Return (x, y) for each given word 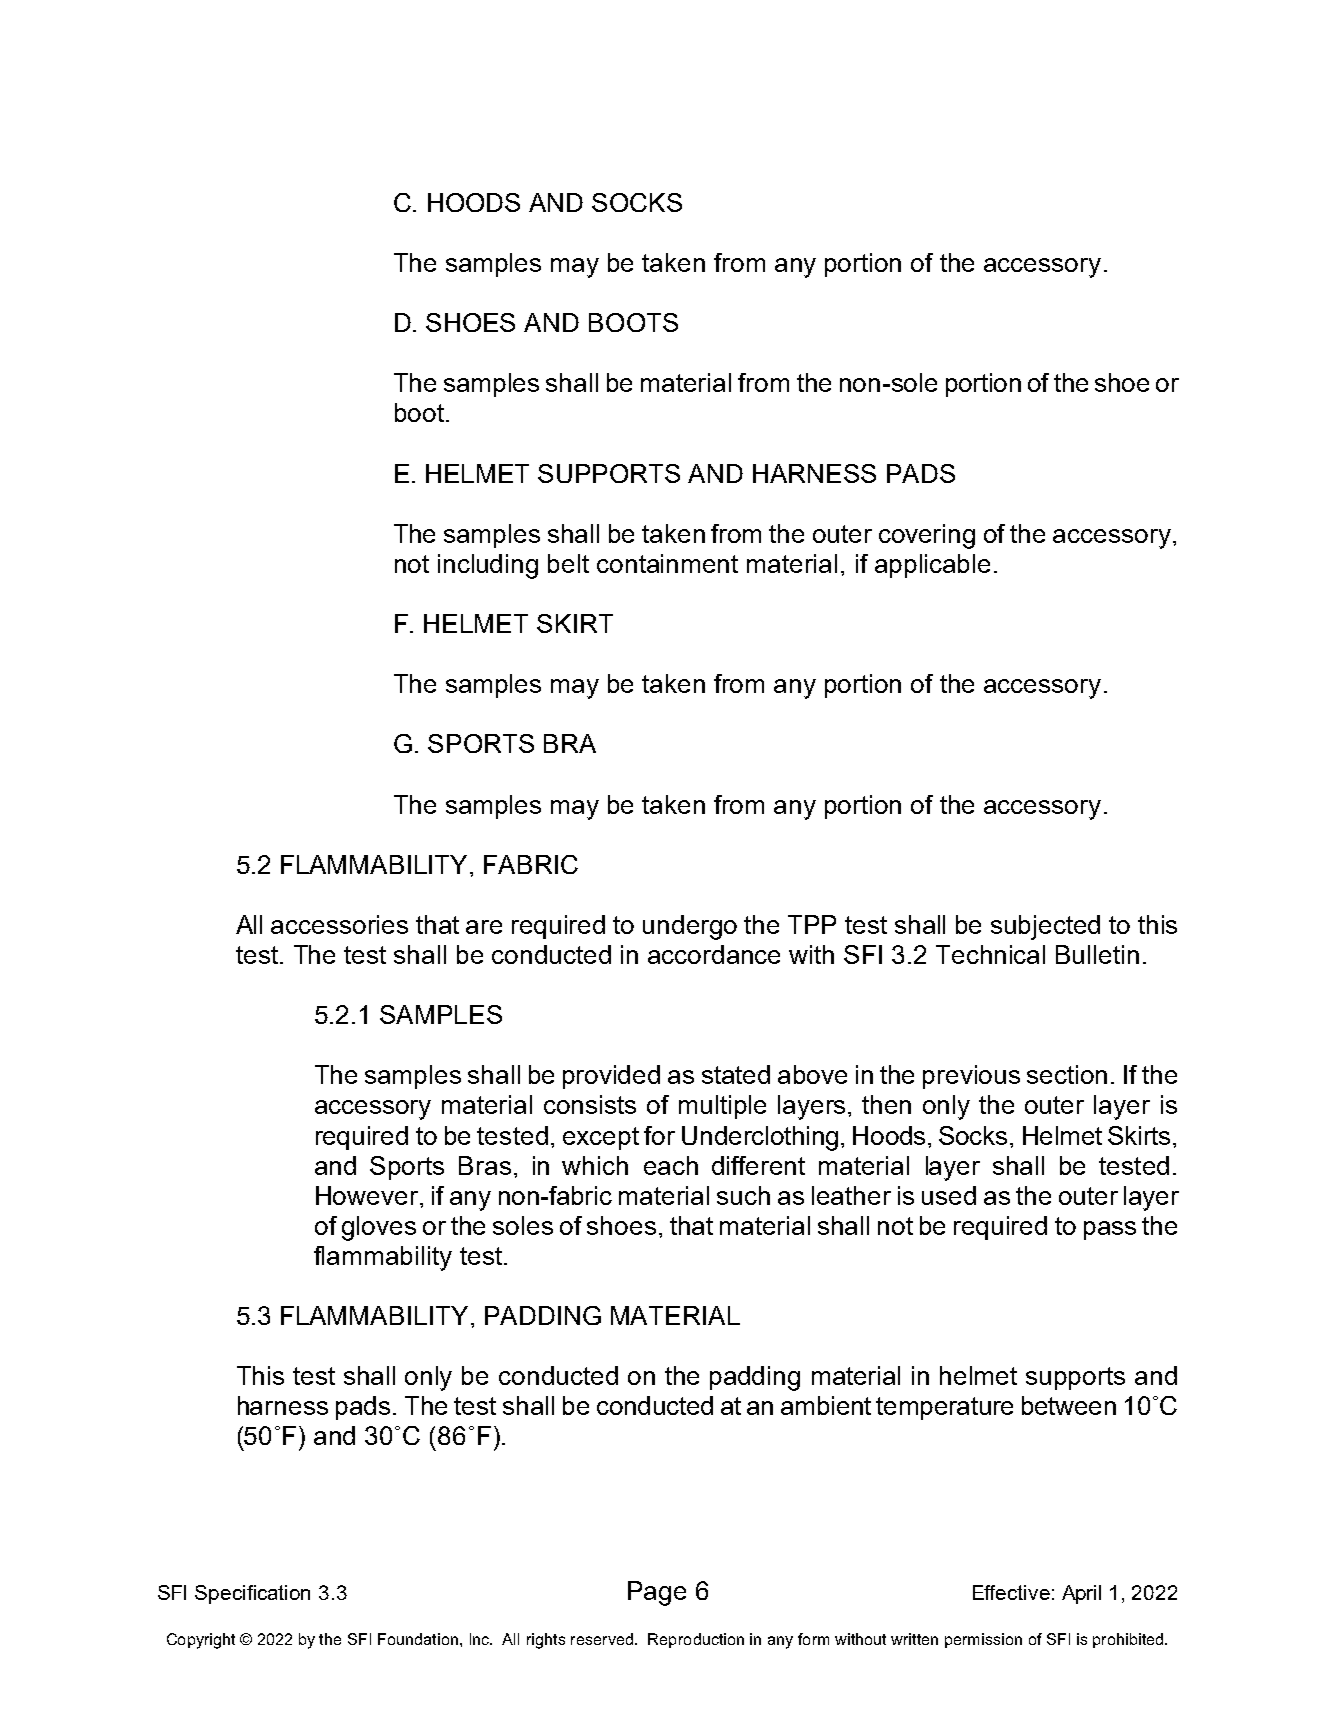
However (367, 1195)
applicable (932, 566)
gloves (379, 1228)
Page (657, 1593)
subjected (1045, 927)
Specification (252, 1594)
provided (611, 1077)
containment (667, 563)
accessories (339, 924)
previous (971, 1077)
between (1069, 1405)
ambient (826, 1405)
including (488, 566)
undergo (690, 927)
